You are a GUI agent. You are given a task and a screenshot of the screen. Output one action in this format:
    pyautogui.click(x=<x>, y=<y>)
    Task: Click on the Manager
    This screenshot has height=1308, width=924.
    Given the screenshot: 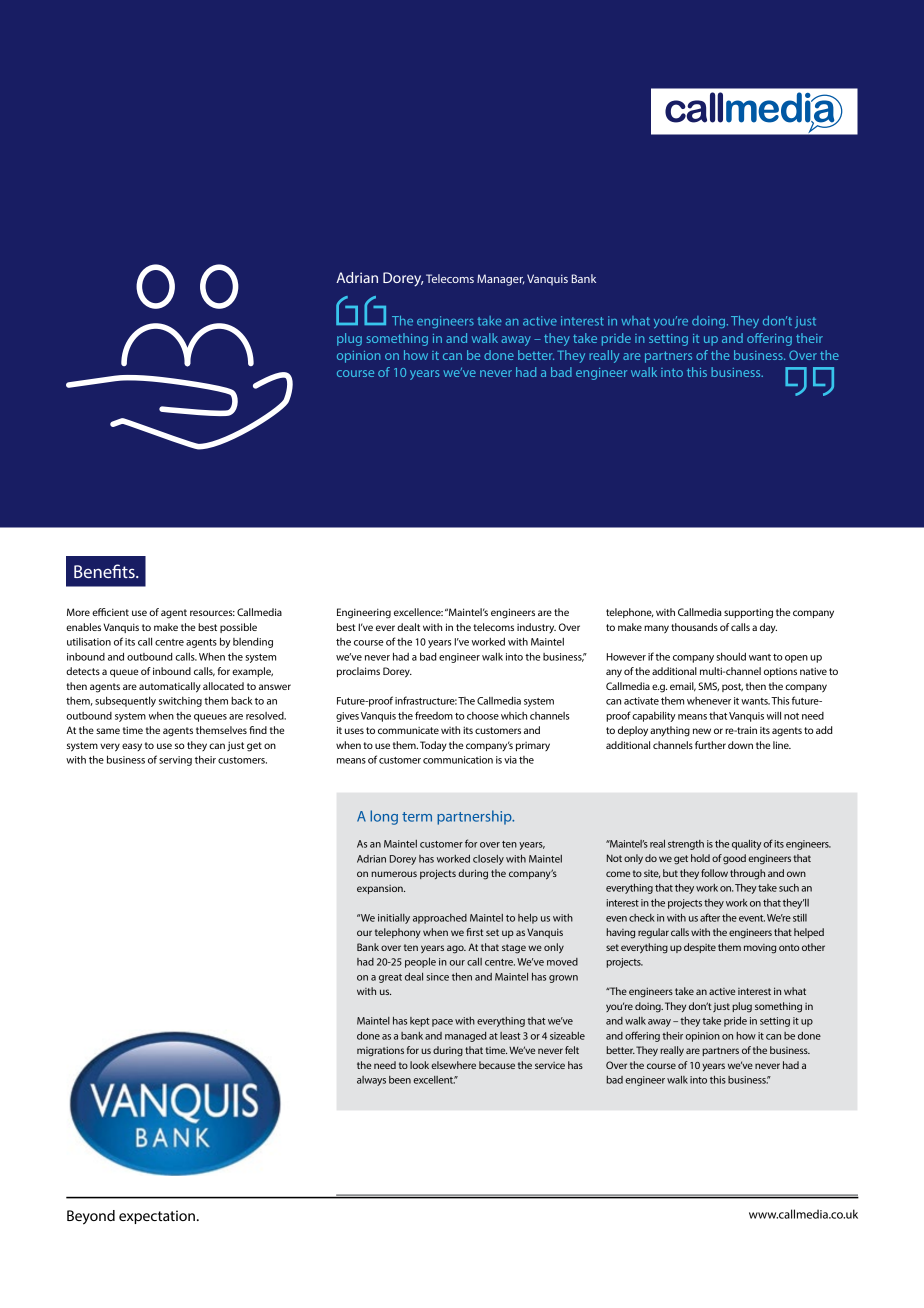 What is the action you would take?
    pyautogui.click(x=500, y=280)
